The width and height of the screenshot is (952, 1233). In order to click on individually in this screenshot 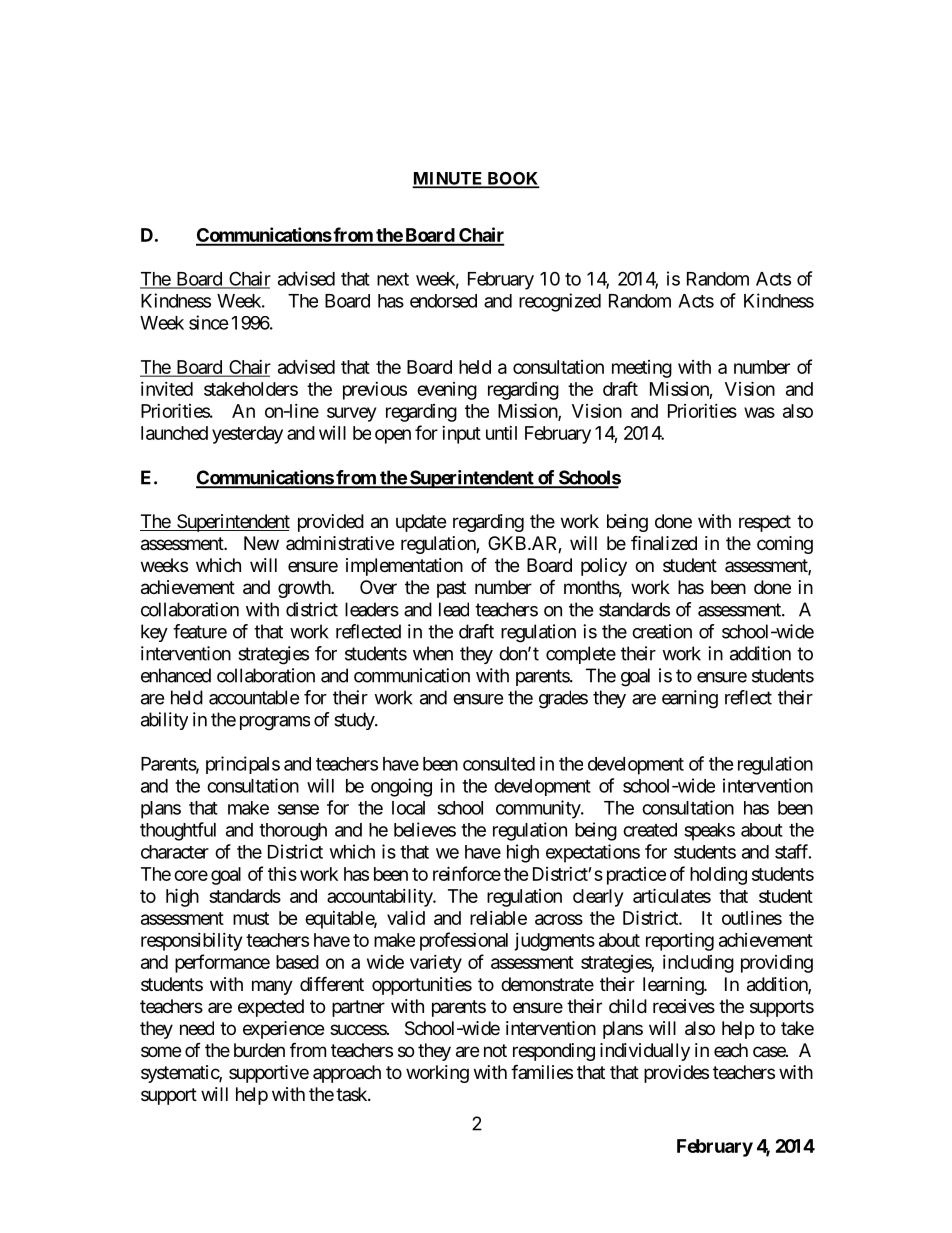, I will do `click(645, 1052)`.
